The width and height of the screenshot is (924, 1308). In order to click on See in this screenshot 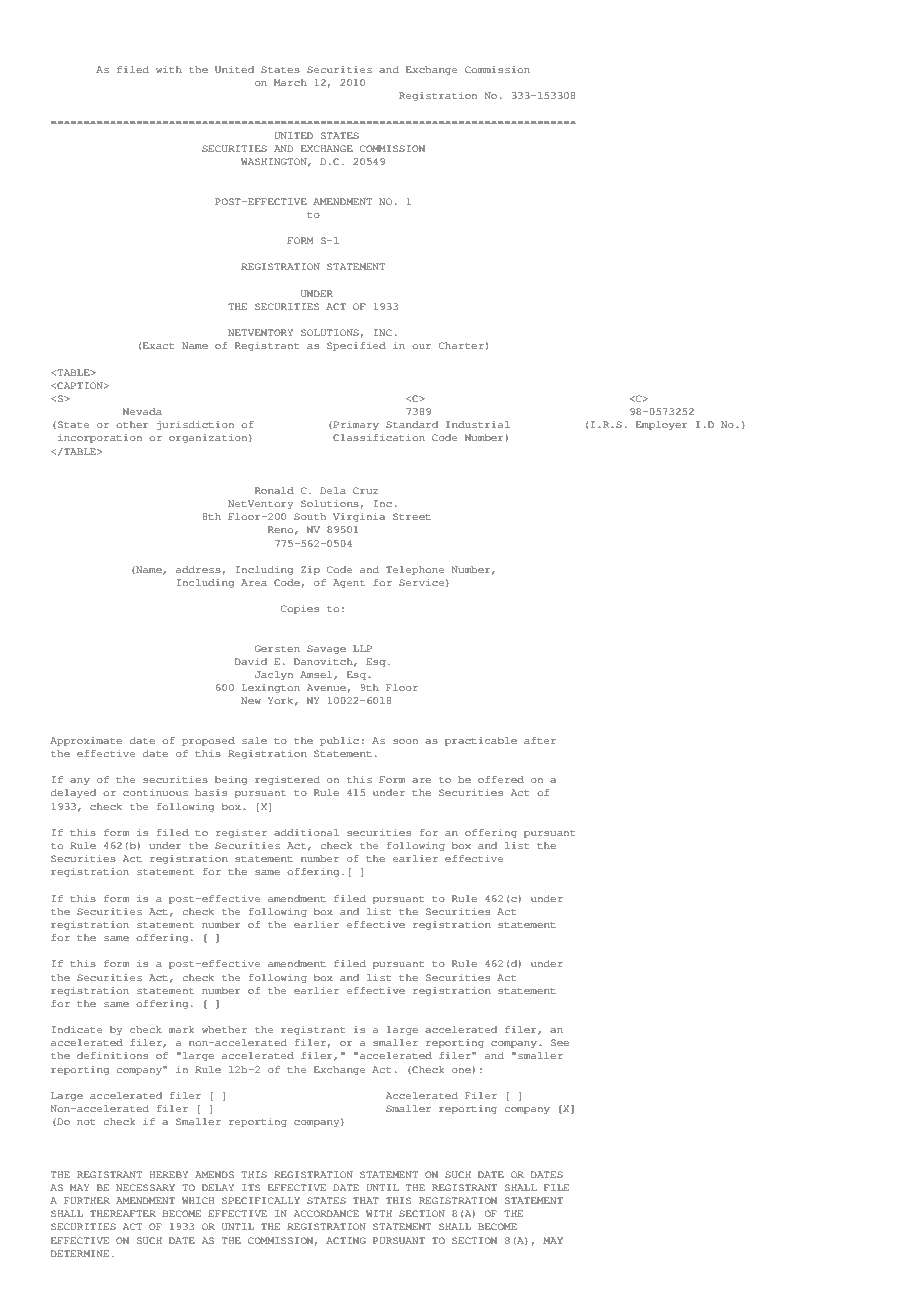, I will do `click(560, 1042)`.
